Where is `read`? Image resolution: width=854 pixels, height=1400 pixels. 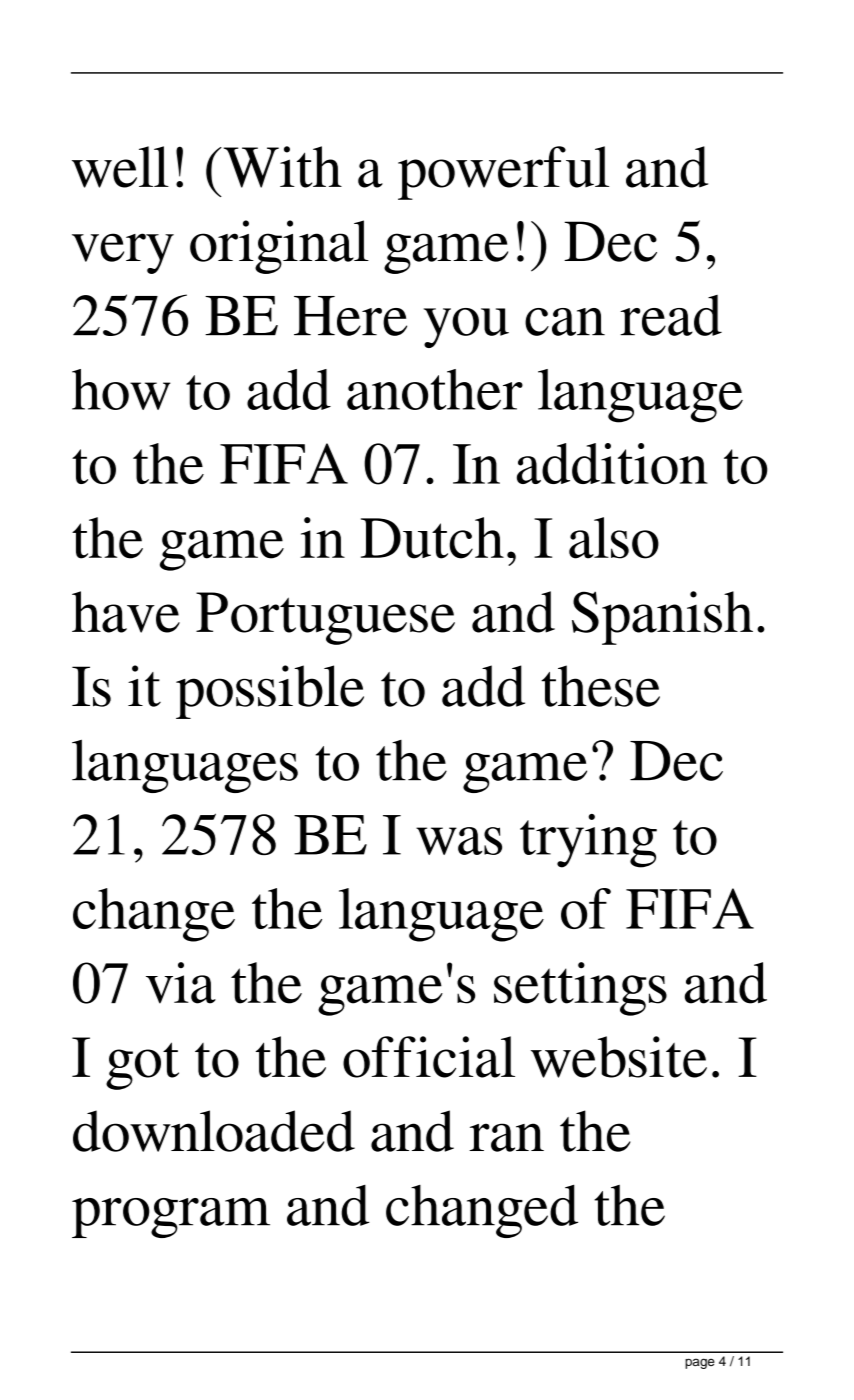
read is located at coordinates (671, 315).
